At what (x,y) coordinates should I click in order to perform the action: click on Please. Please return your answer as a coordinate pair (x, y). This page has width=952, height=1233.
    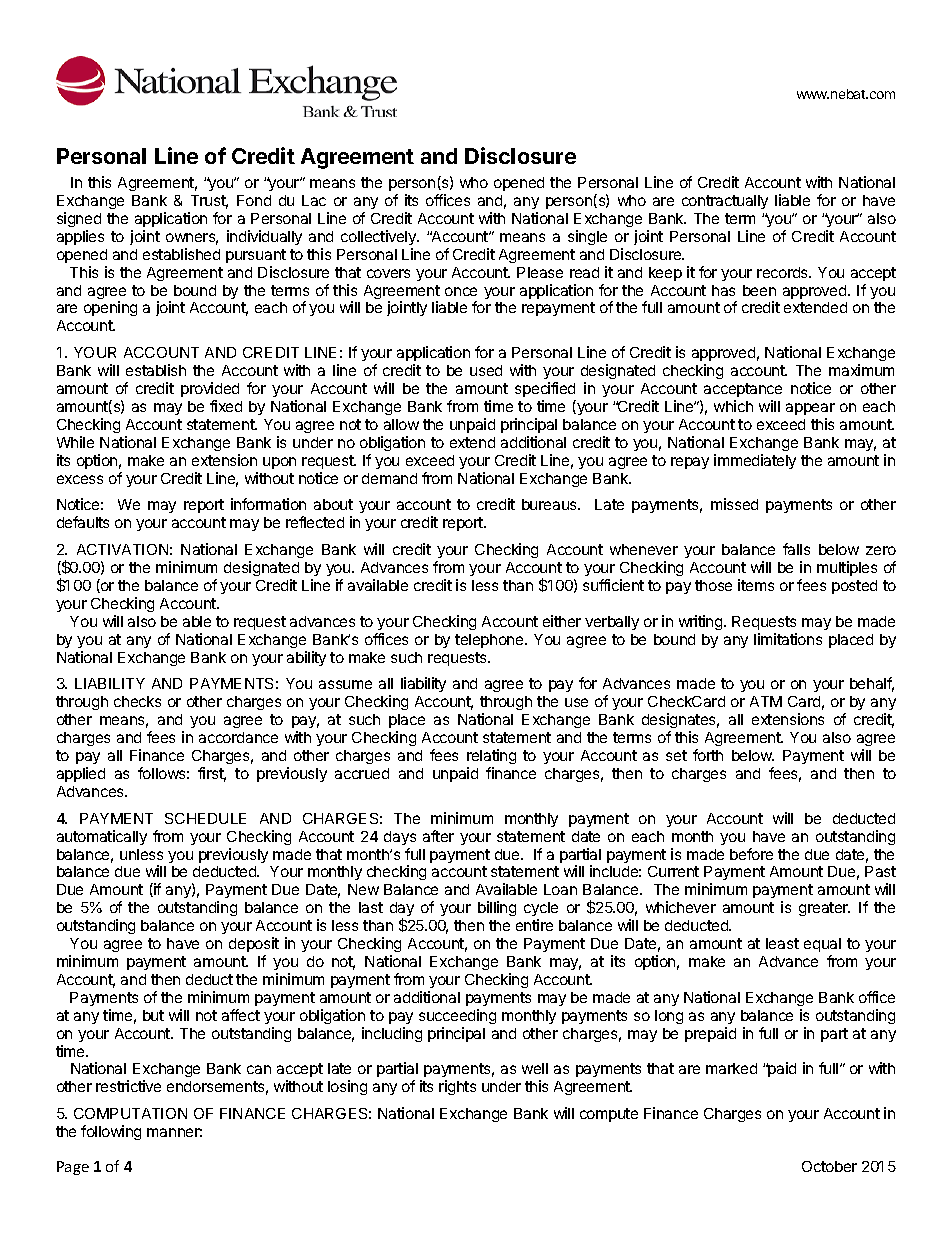
    Looking at the image, I should click on (540, 272).
